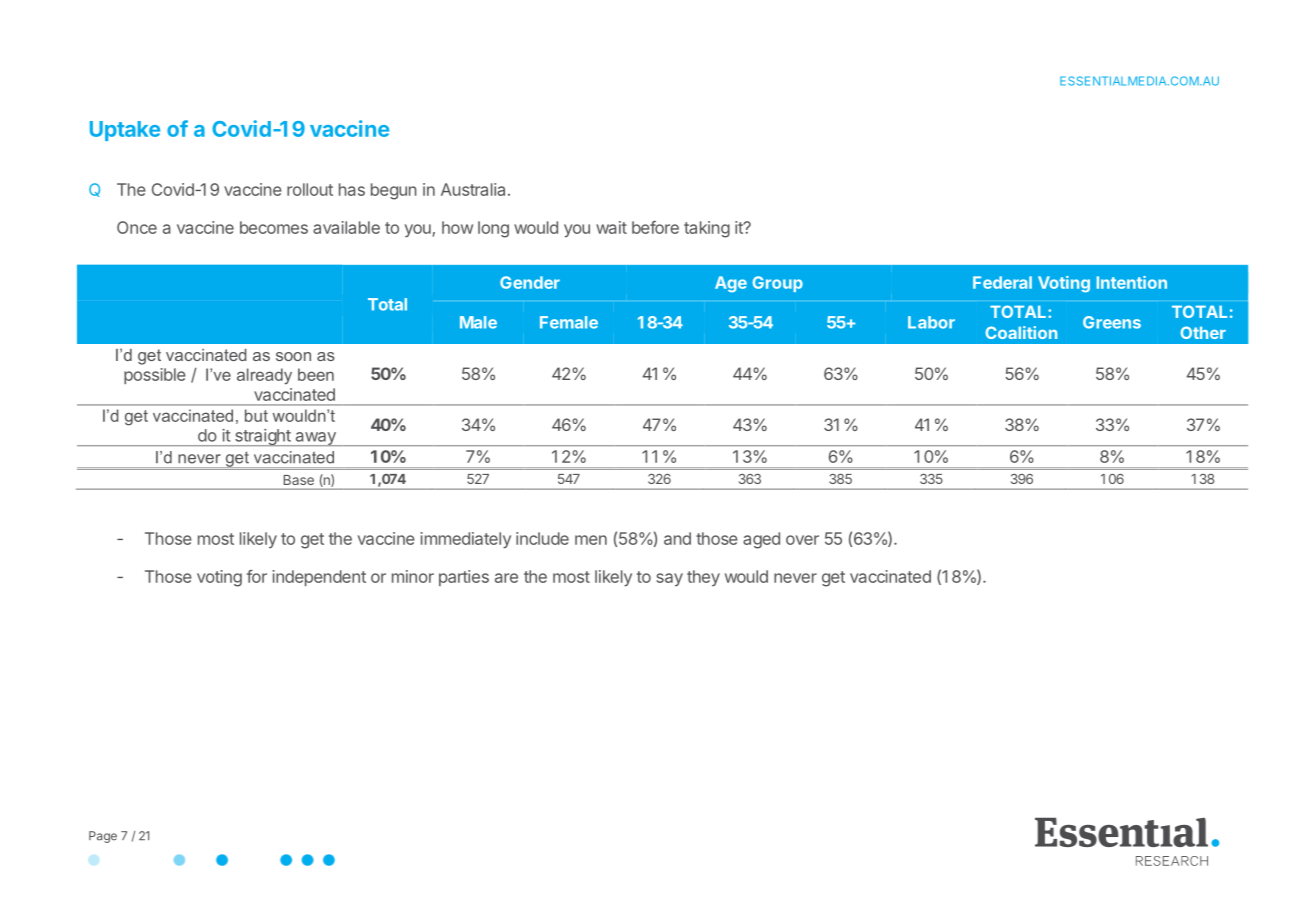  What do you see at coordinates (125, 131) in the screenshot?
I see `Uptake` at bounding box center [125, 131].
